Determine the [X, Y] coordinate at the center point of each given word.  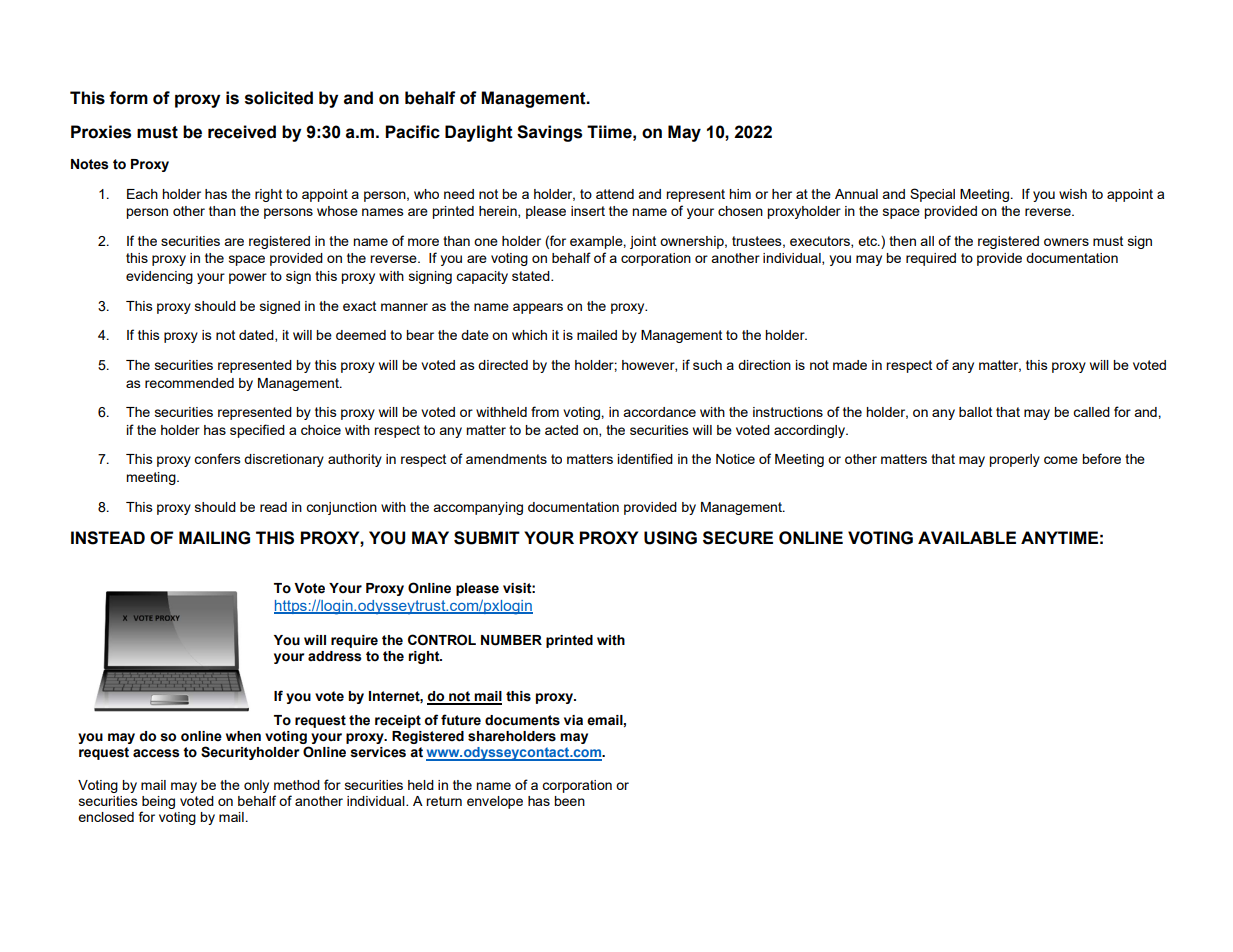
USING [670, 538]
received [242, 132]
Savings [549, 133]
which [529, 335]
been [569, 801]
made [850, 365]
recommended [189, 383]
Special [932, 195]
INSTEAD [108, 538]
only [256, 786]
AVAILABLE [967, 537]
